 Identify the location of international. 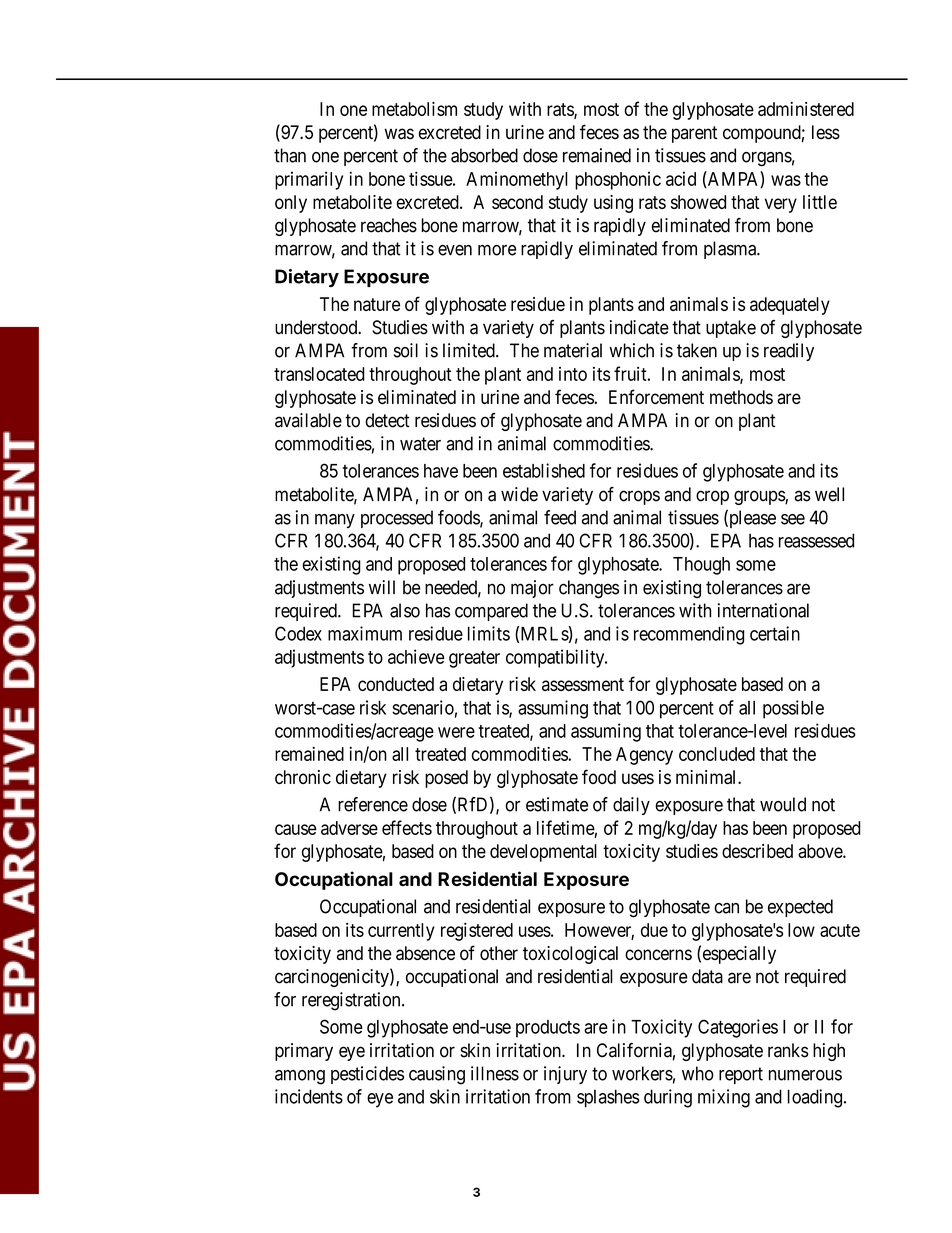
(763, 610).
